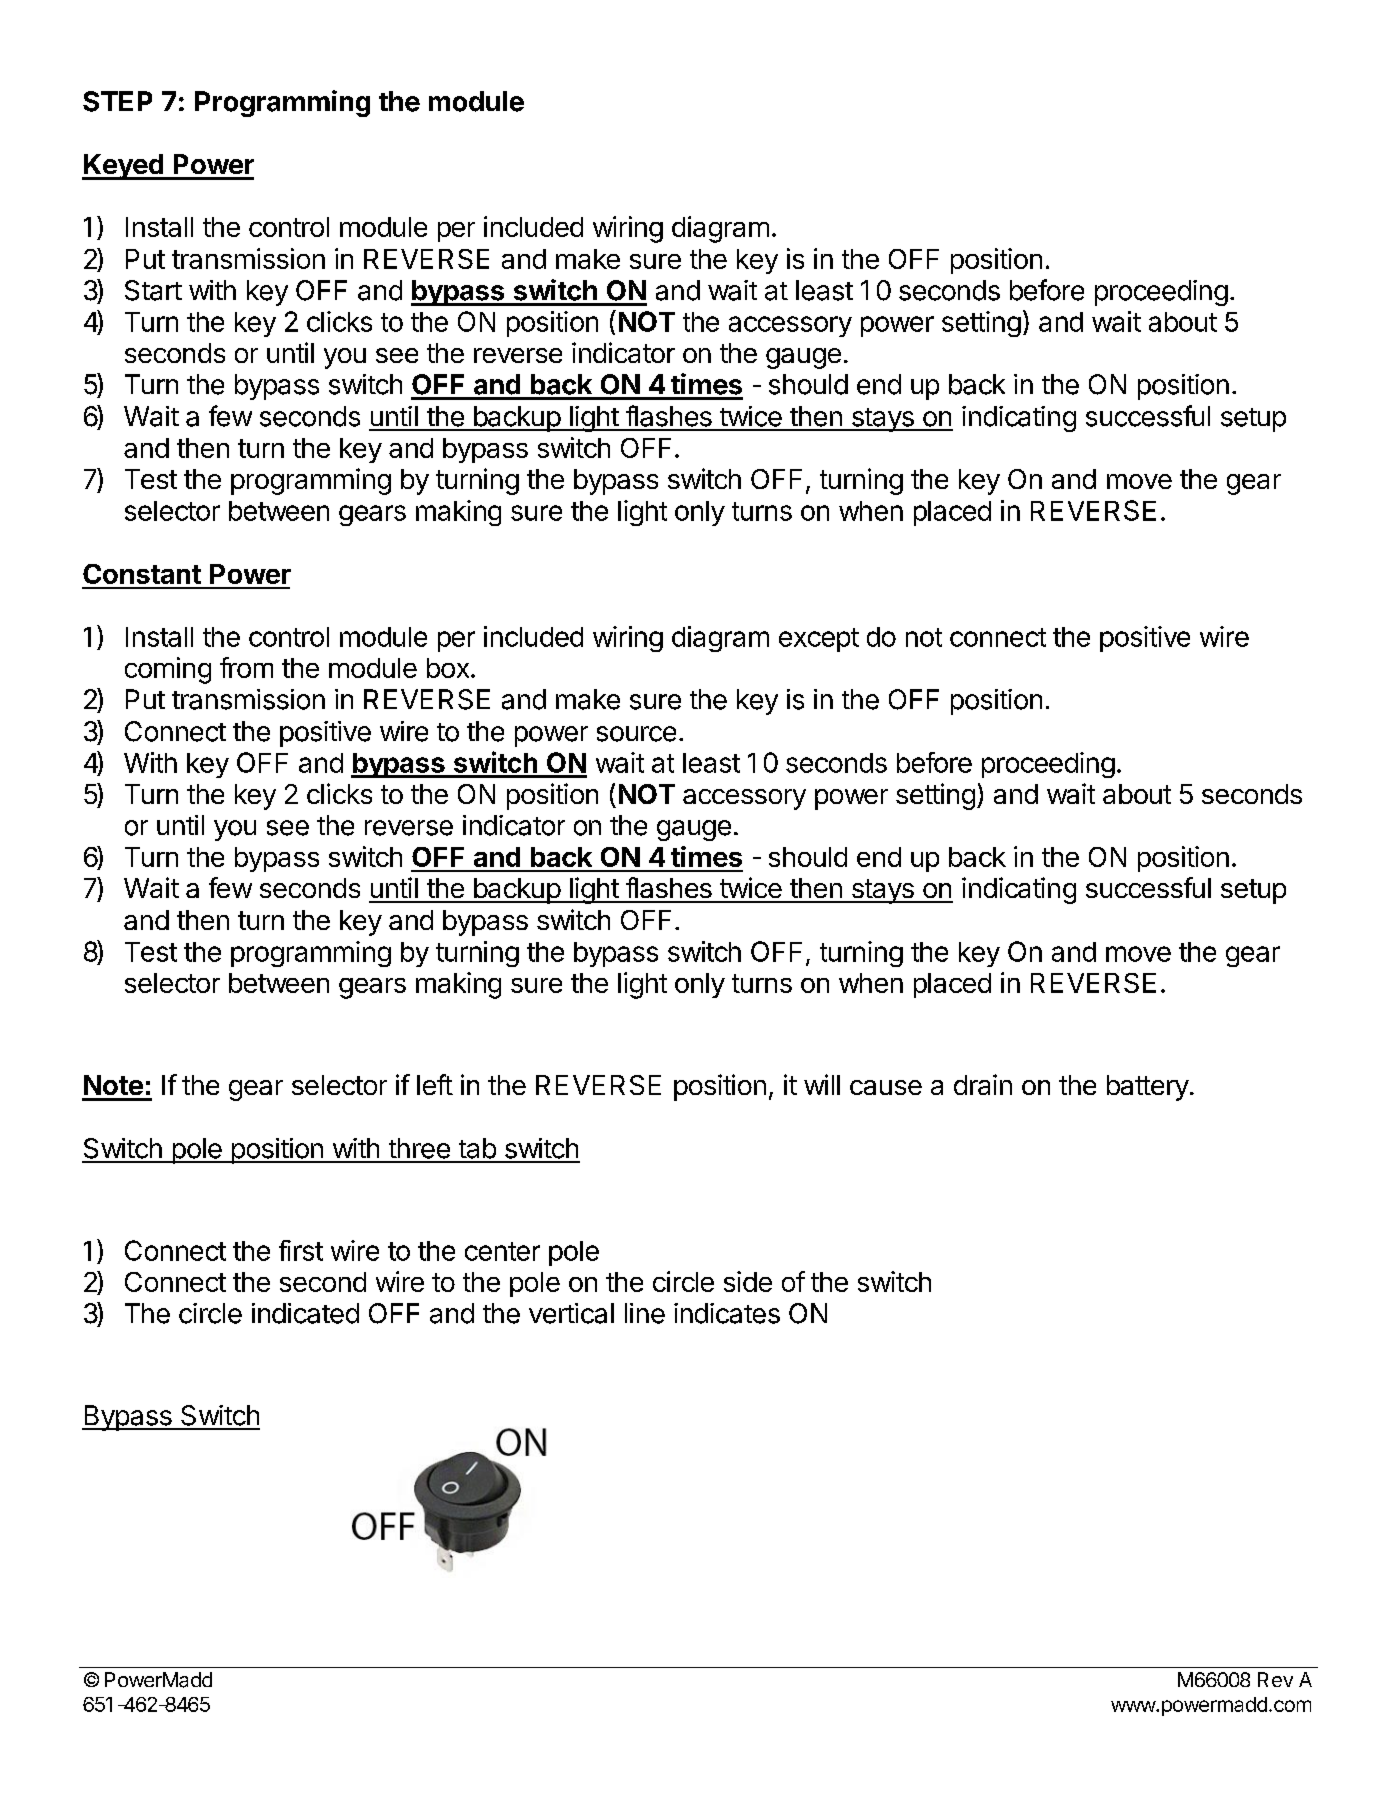 This screenshot has width=1396, height=1807. Describe the element at coordinates (1148, 1088) in the screenshot. I see `battery` at that location.
